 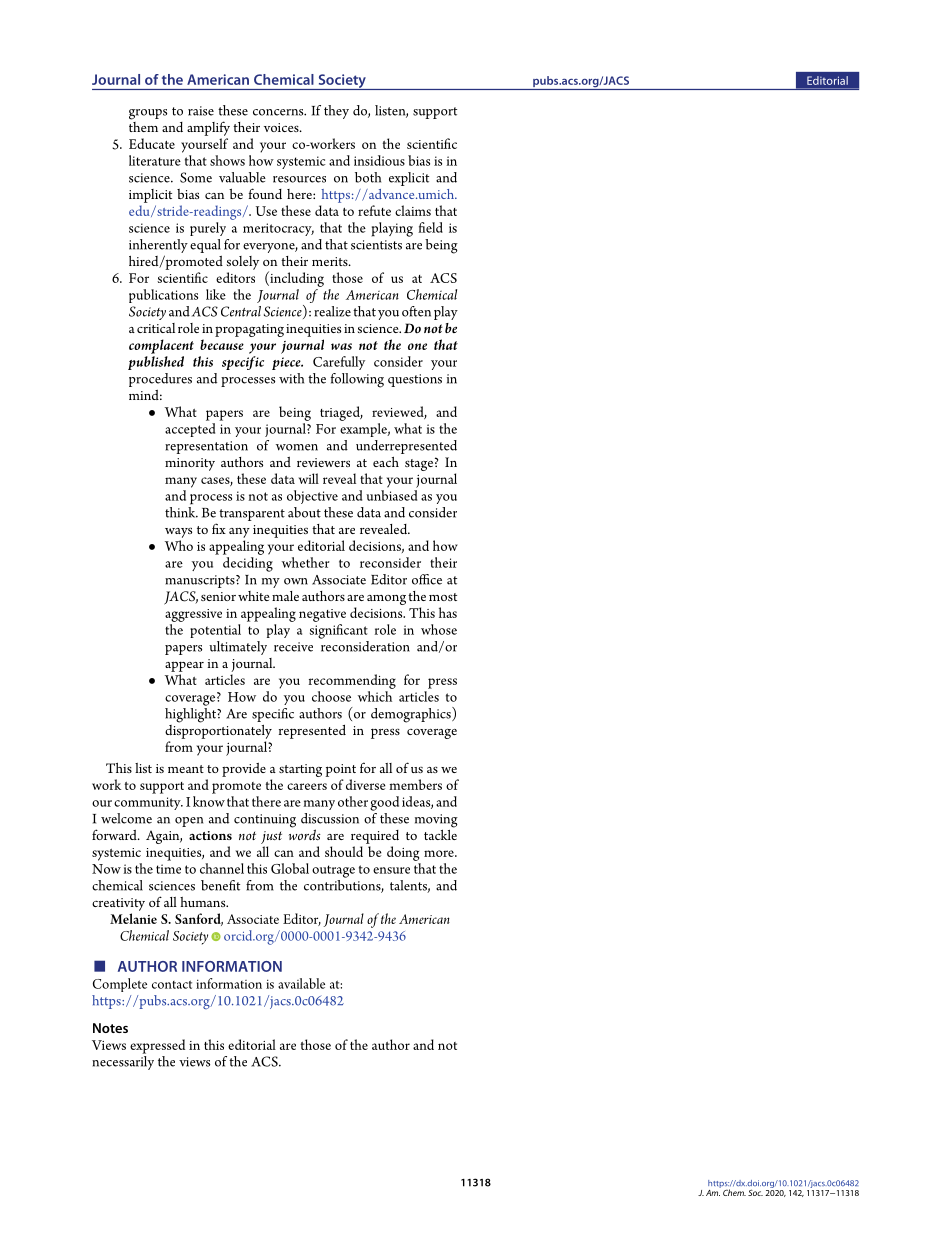 I want to click on continuing, so click(x=265, y=821).
